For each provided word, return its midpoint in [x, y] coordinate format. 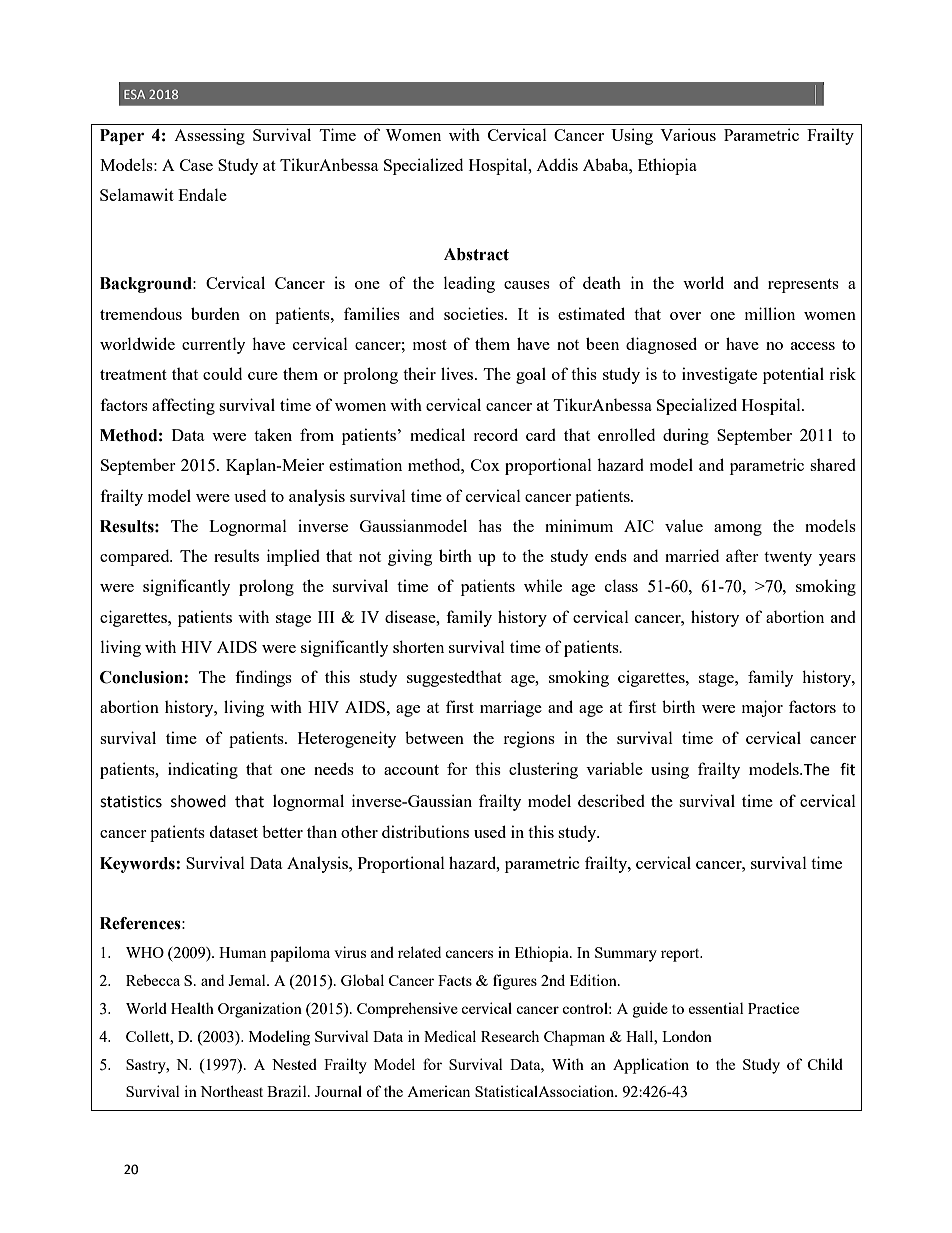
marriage [511, 708]
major [762, 708]
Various [688, 134]
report [681, 955]
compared [136, 557]
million [770, 313]
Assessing [209, 136]
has [490, 525]
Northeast [231, 1091]
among [738, 530]
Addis [557, 164]
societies [475, 313]
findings [263, 678]
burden [215, 313]
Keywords [138, 865]
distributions [425, 831]
